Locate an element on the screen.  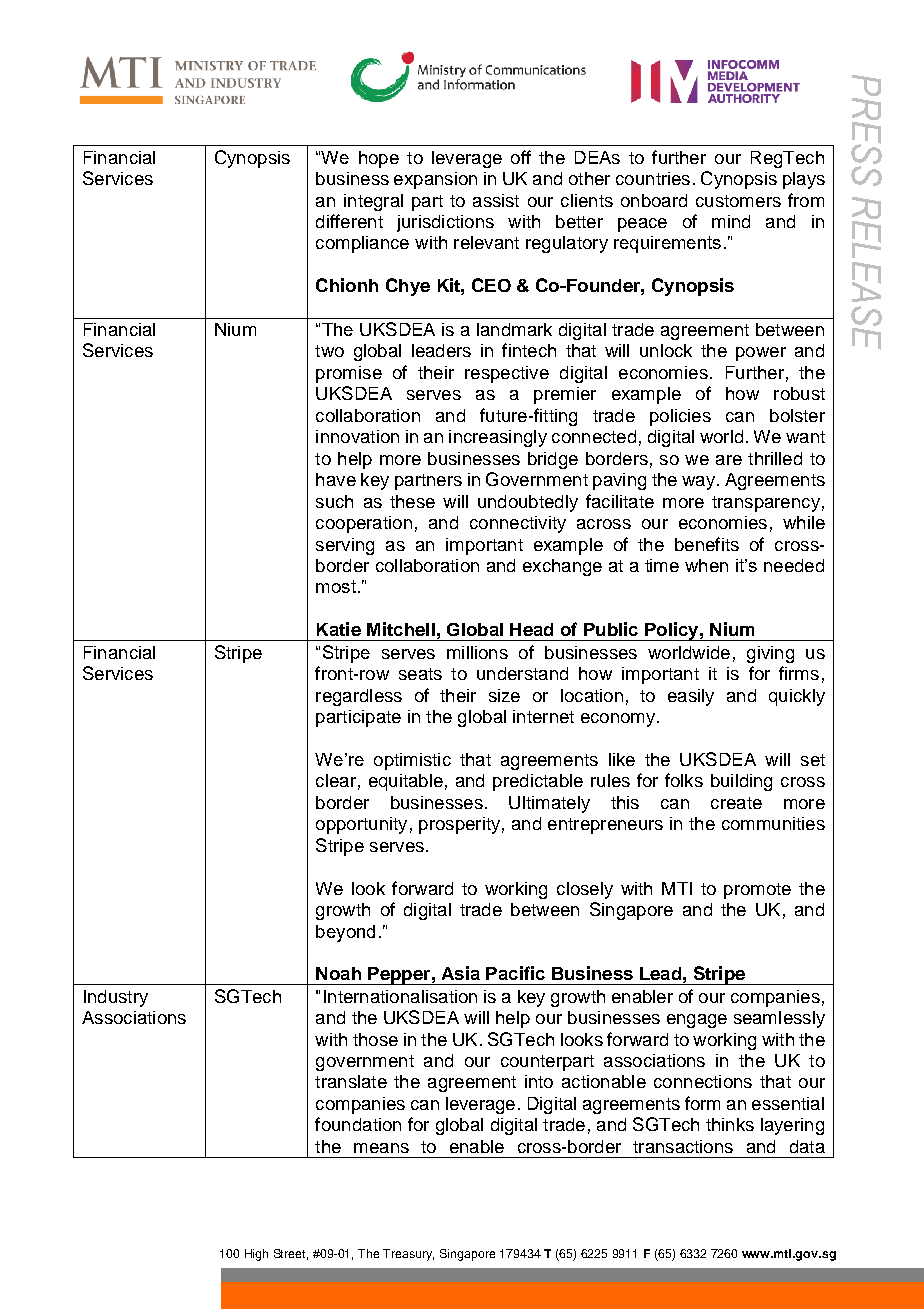
expansion is located at coordinates (435, 180).
